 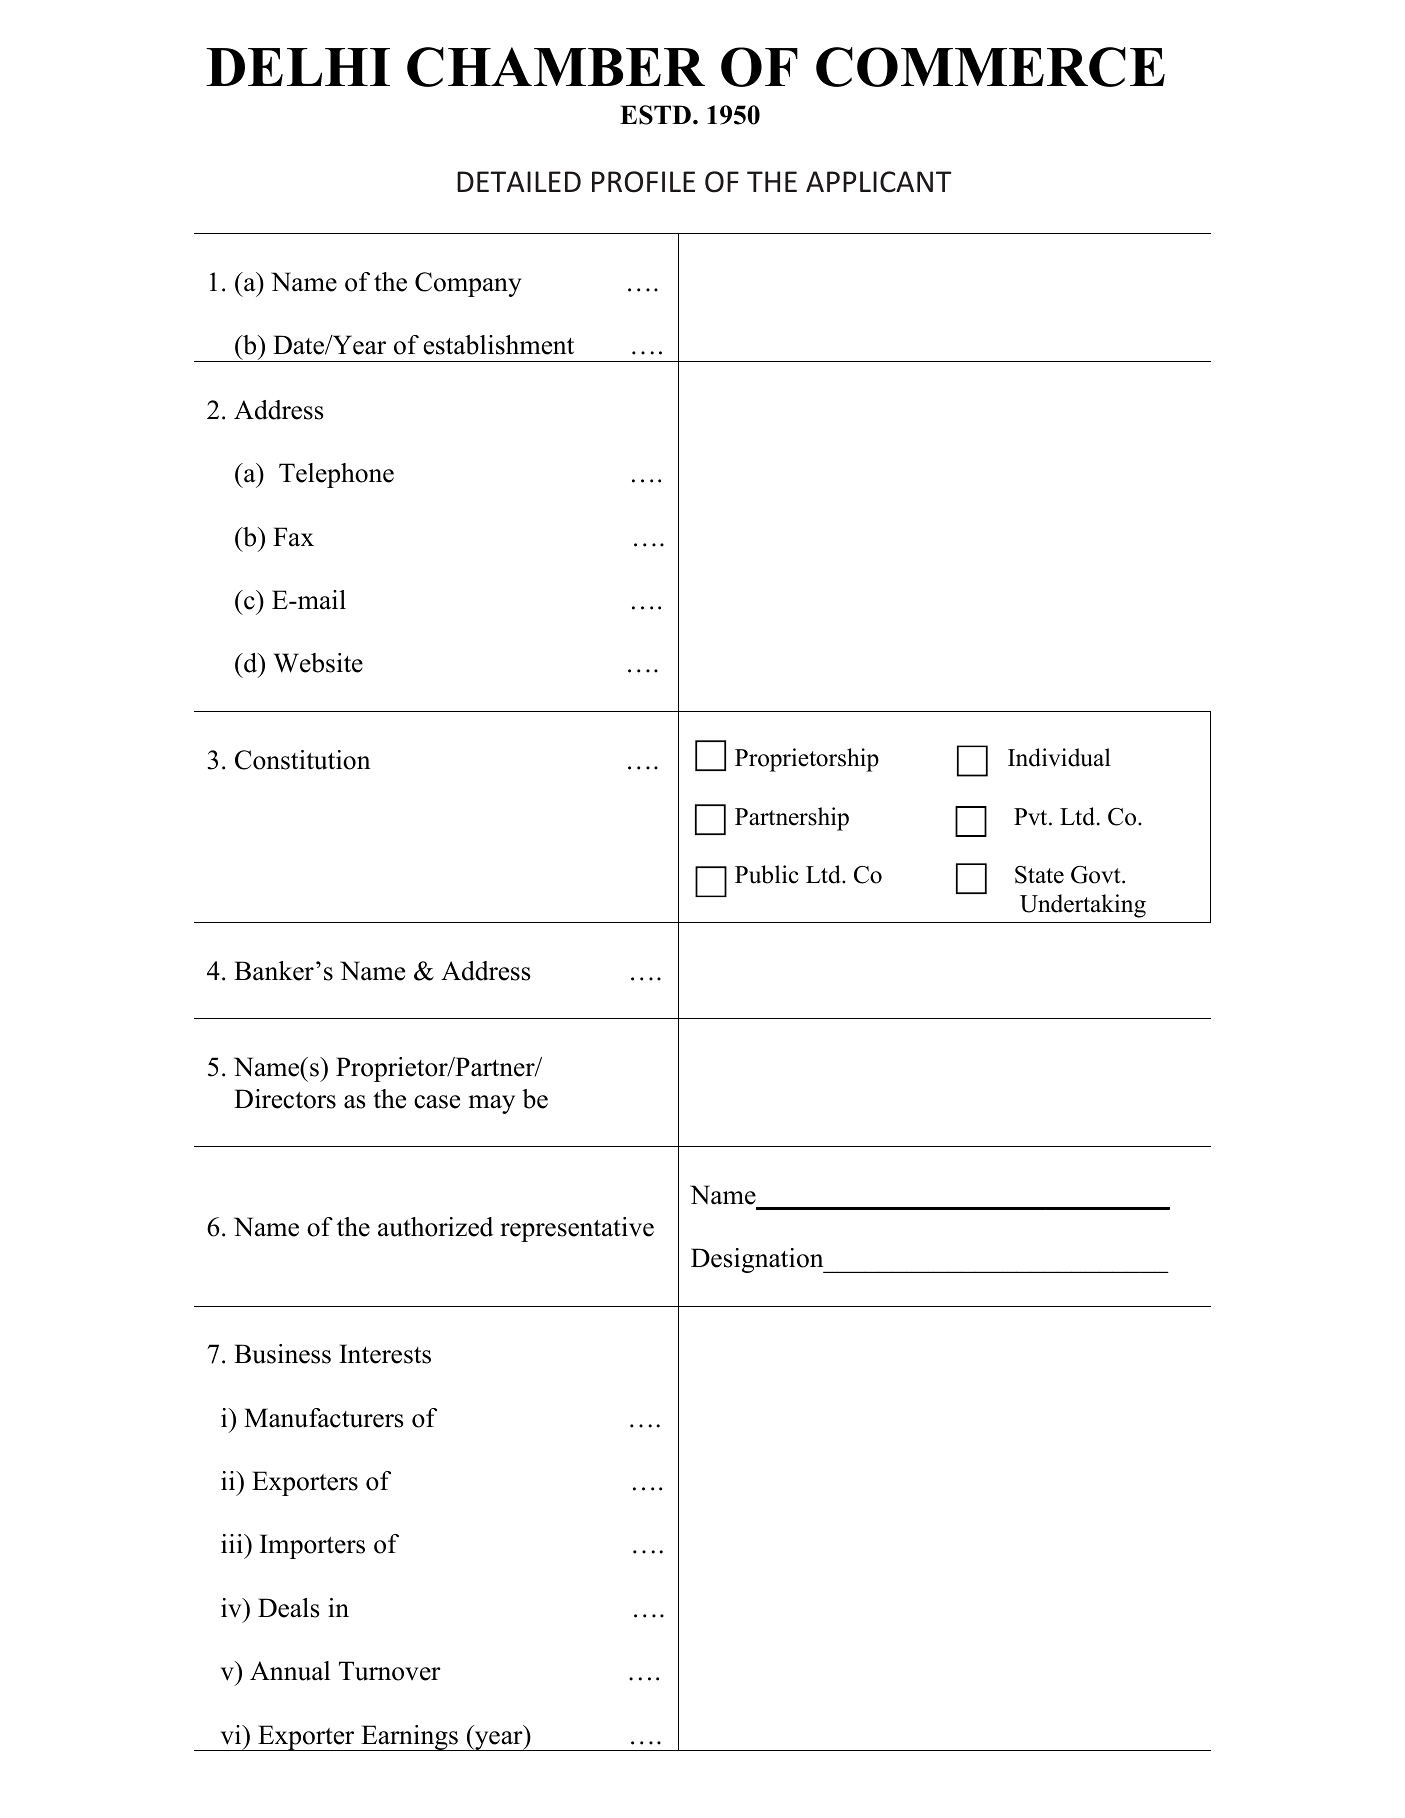 What do you see at coordinates (390, 1671) in the image?
I see `Turnover` at bounding box center [390, 1671].
